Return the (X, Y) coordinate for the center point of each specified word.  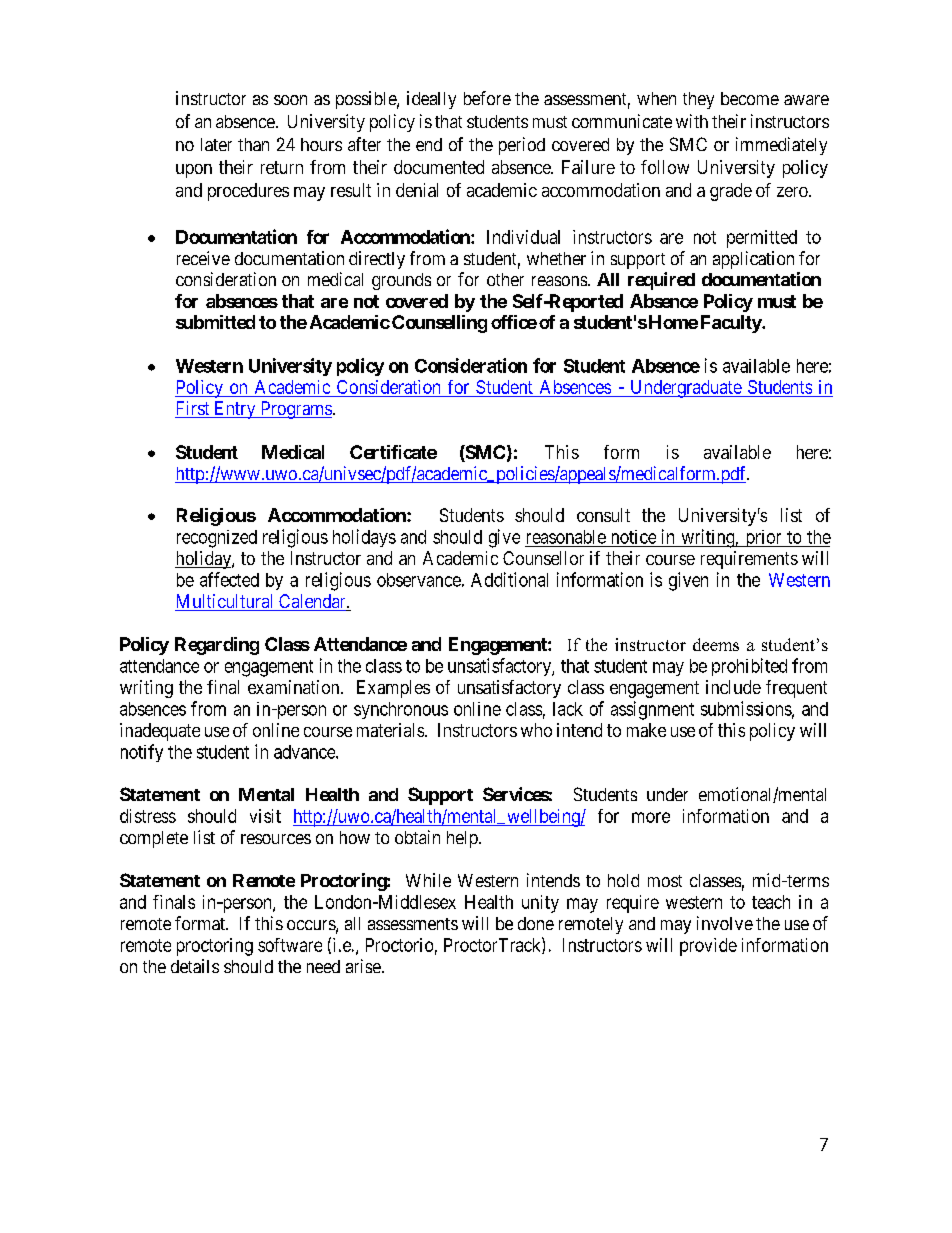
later (216, 144)
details (195, 966)
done (536, 923)
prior (763, 538)
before (487, 98)
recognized (217, 539)
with (692, 121)
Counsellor (543, 558)
